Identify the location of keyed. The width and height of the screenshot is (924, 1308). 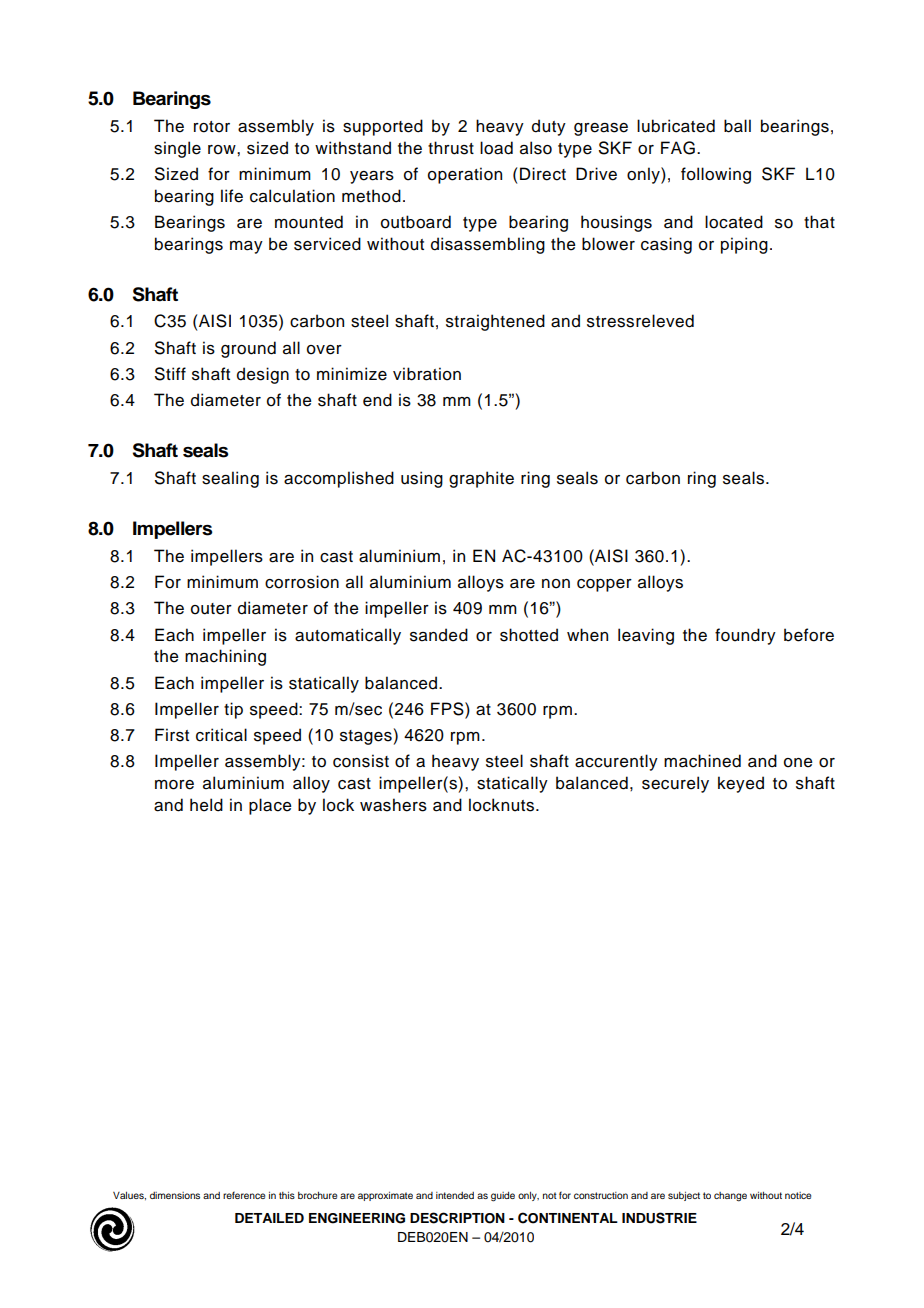
(741, 784).
